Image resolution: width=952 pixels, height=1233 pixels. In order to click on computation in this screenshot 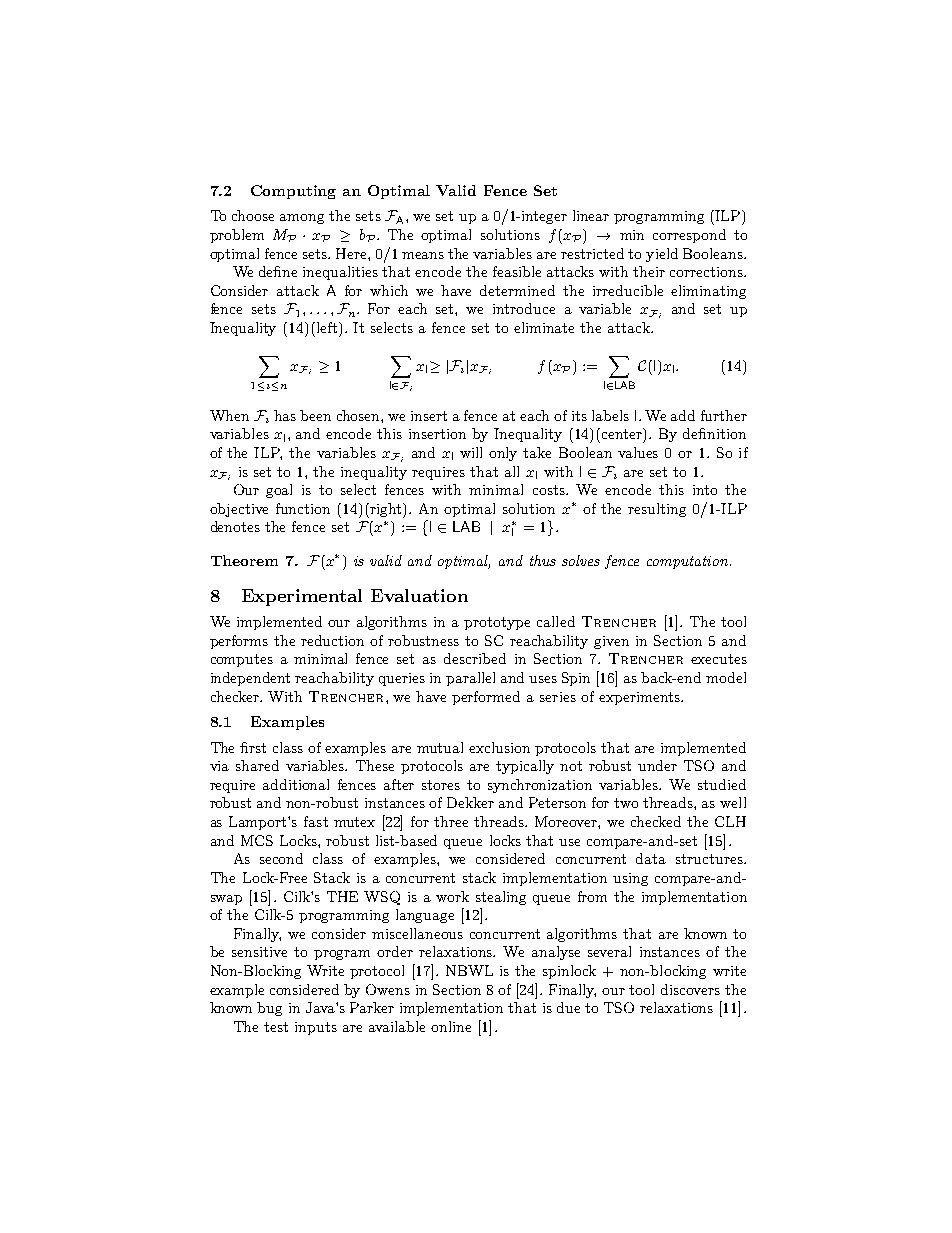, I will do `click(687, 562)`.
